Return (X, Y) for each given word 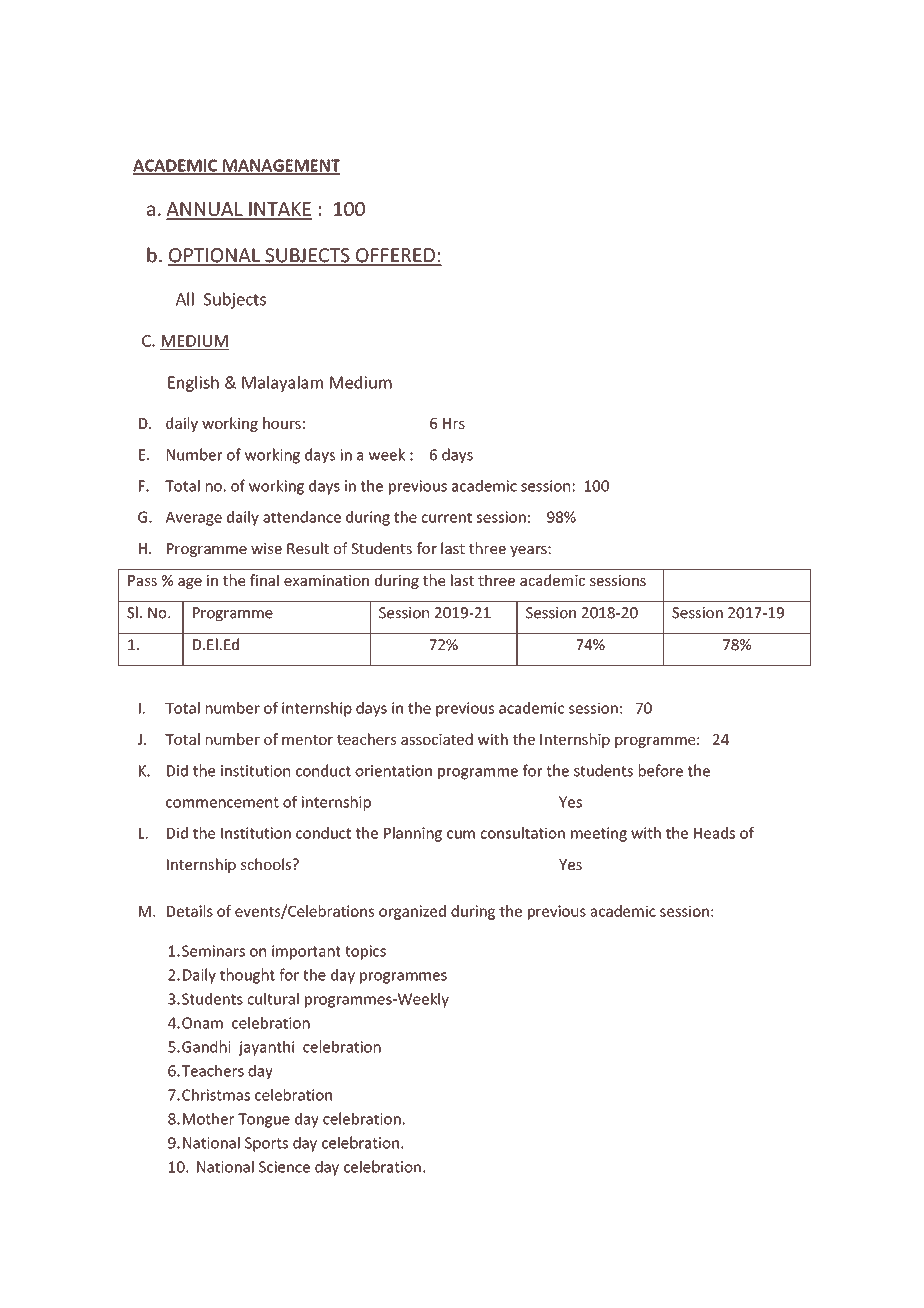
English (193, 384)
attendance (302, 517)
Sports (266, 1144)
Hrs (454, 423)
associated (437, 739)
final (264, 580)
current (446, 517)
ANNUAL (205, 210)
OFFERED (395, 256)
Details (190, 911)
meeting (599, 834)
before (661, 770)
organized (412, 912)
